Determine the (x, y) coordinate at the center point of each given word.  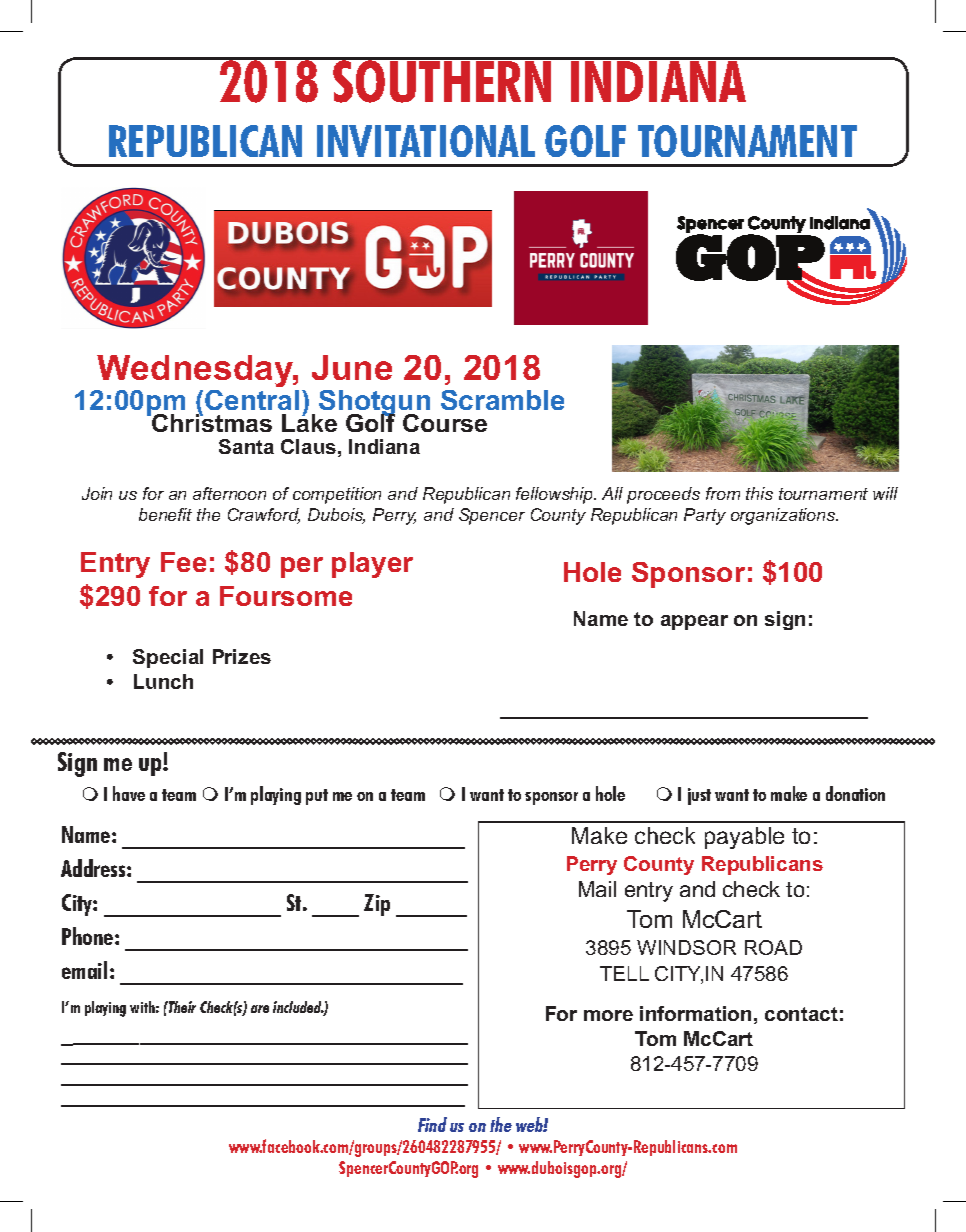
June (352, 367)
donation (855, 793)
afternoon (229, 493)
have (129, 793)
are (260, 1009)
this (759, 493)
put (317, 797)
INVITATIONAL (426, 141)
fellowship (556, 495)
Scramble (502, 400)
